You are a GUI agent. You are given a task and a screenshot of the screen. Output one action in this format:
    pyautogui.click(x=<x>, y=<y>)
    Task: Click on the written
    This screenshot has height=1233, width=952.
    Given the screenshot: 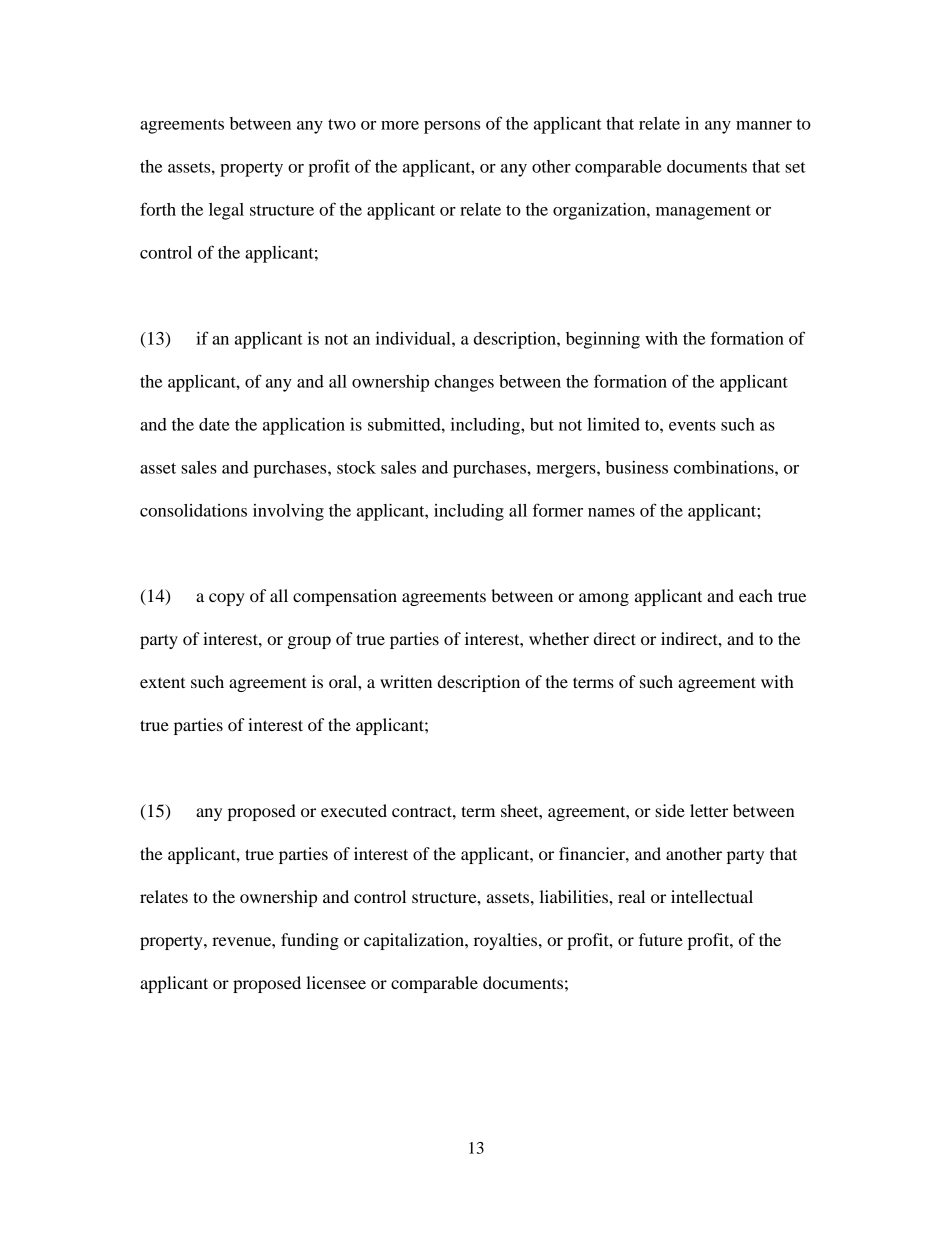 What is the action you would take?
    pyautogui.click(x=406, y=681)
